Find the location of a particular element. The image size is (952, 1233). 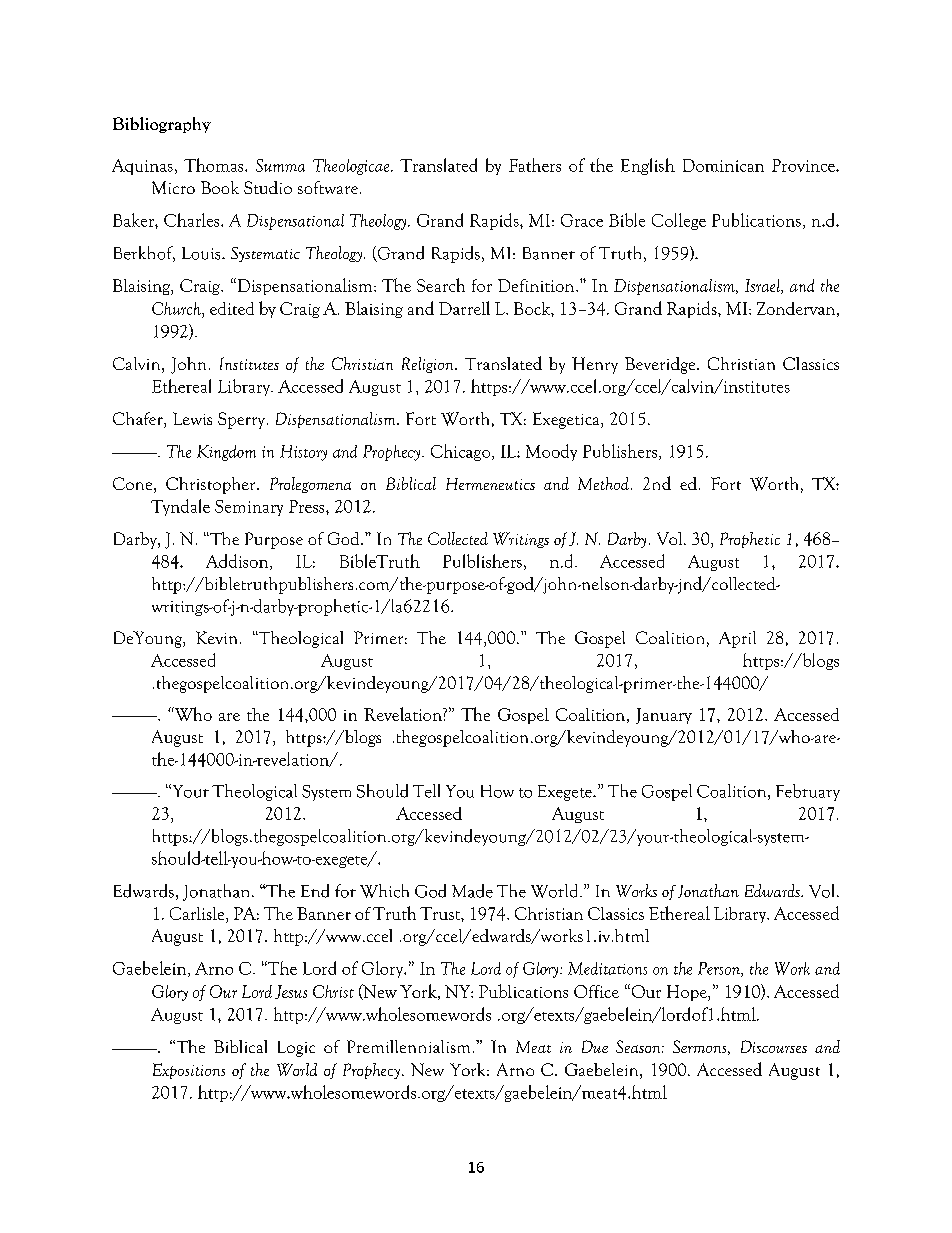

Made is located at coordinates (472, 891).
